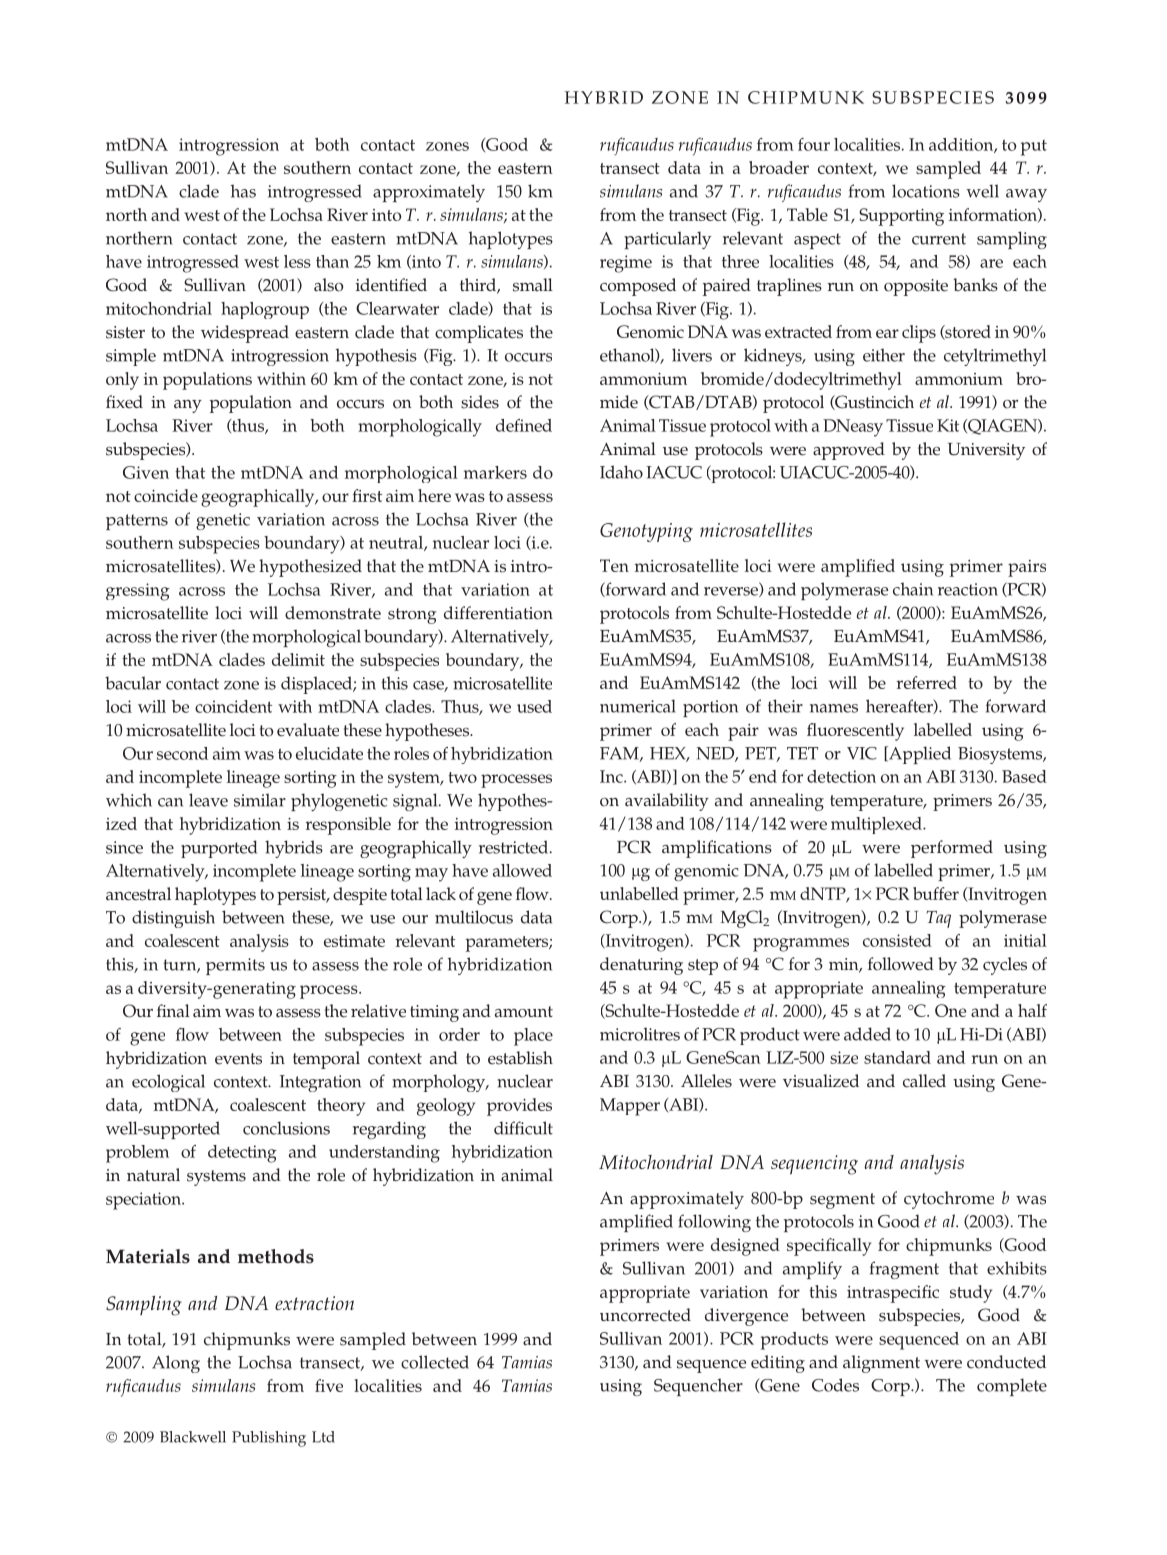 This page has width=1167, height=1555. What do you see at coordinates (667, 240) in the page?
I see `particularly` at bounding box center [667, 240].
